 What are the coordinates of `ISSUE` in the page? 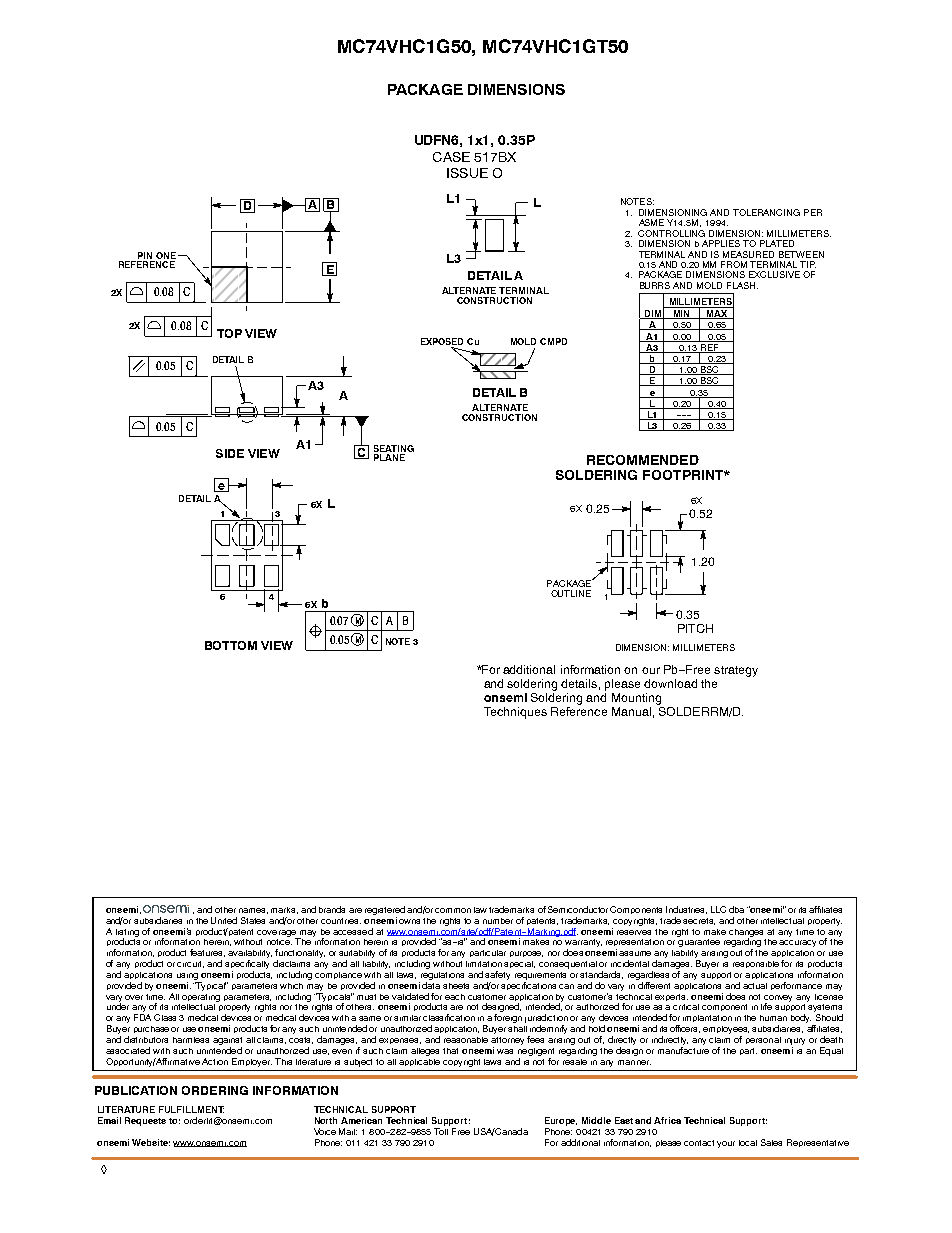 It's located at (467, 173).
